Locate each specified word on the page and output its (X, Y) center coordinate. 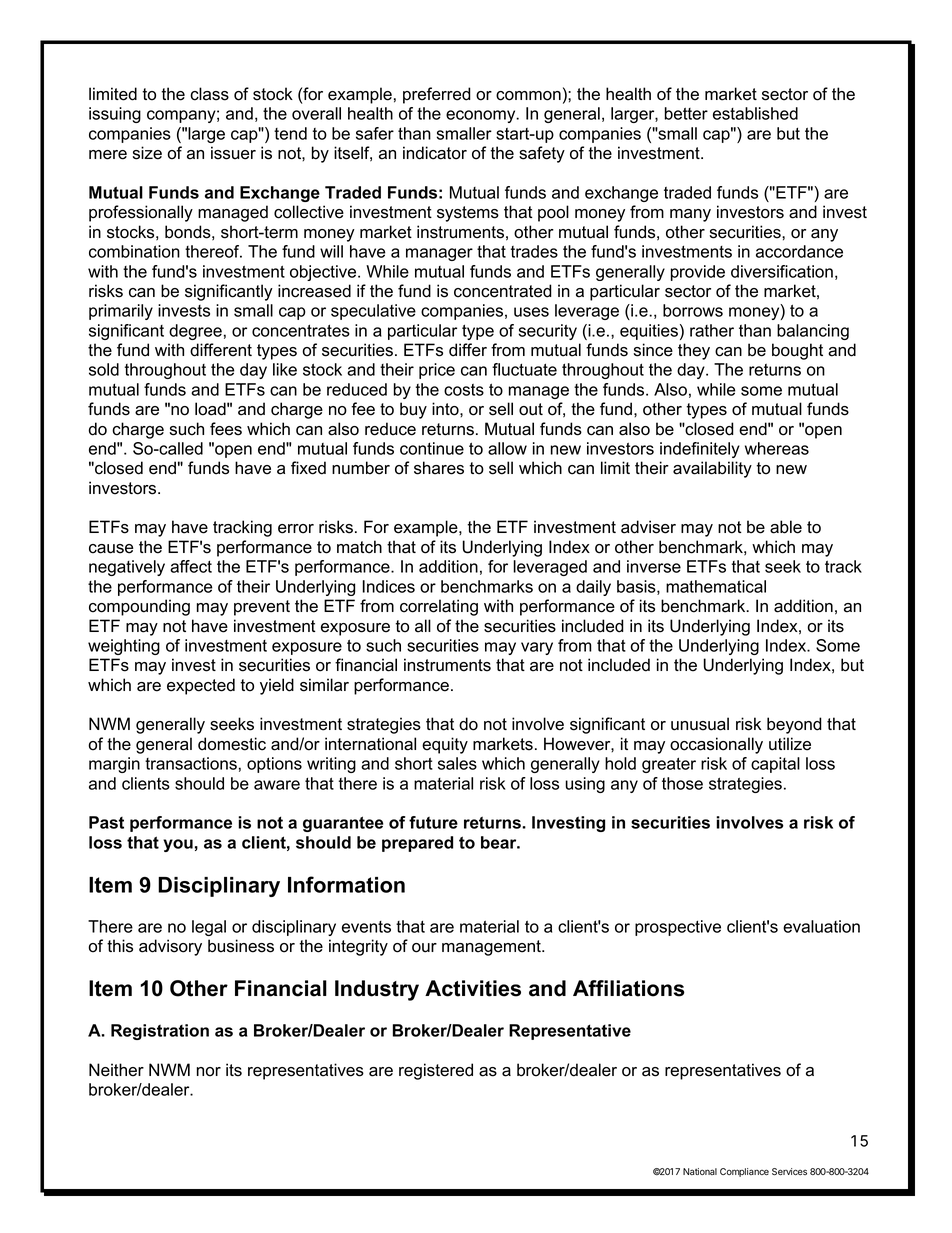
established (755, 113)
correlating (439, 607)
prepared (417, 844)
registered (436, 1071)
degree (195, 332)
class (209, 94)
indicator (435, 153)
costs (464, 390)
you (178, 845)
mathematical (716, 586)
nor (209, 1072)
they (694, 351)
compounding (139, 607)
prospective (678, 928)
